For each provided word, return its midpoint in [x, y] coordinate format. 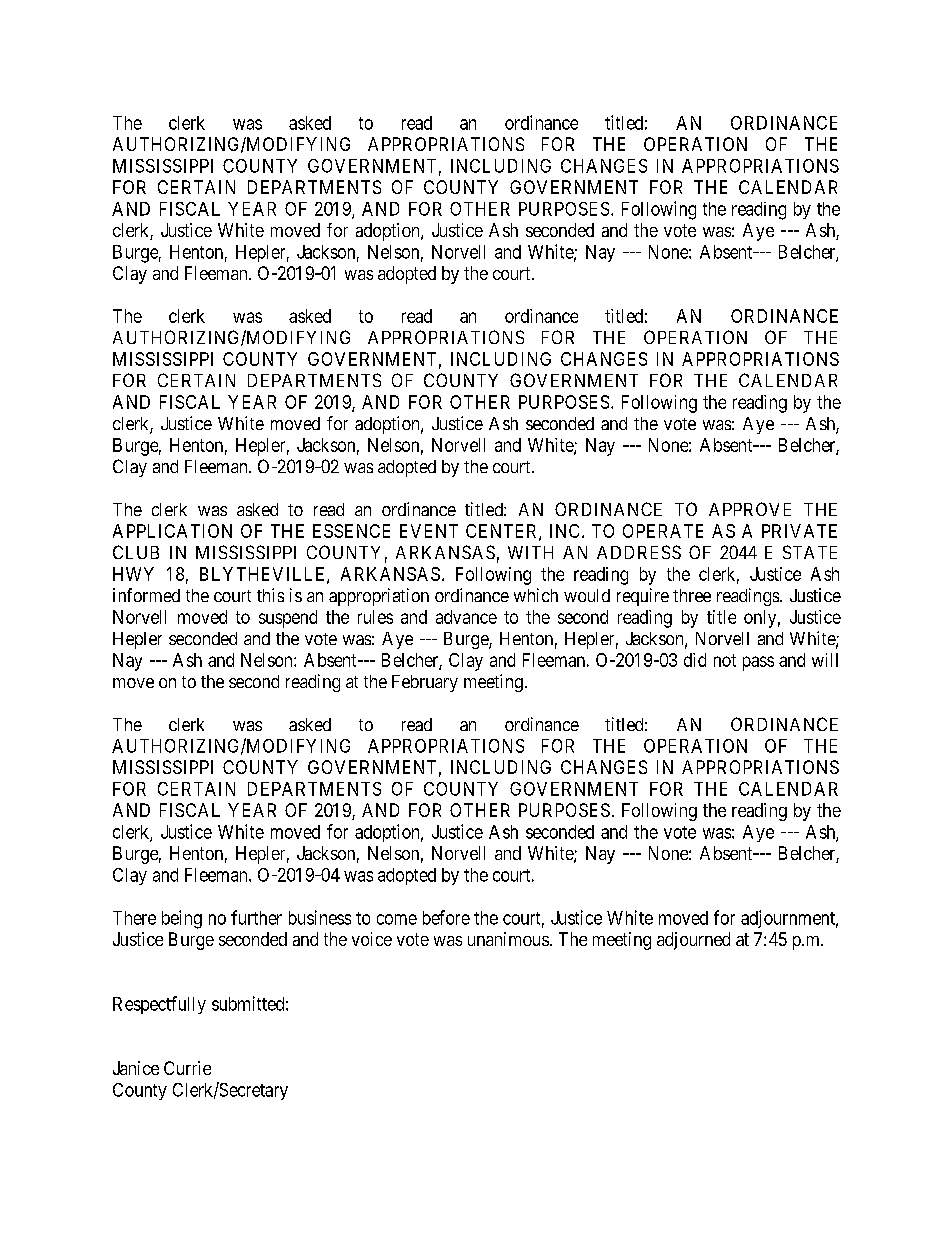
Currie [187, 1068]
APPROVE [750, 509]
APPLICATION [172, 531]
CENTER [503, 532]
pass [758, 663]
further [256, 917]
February [425, 683]
